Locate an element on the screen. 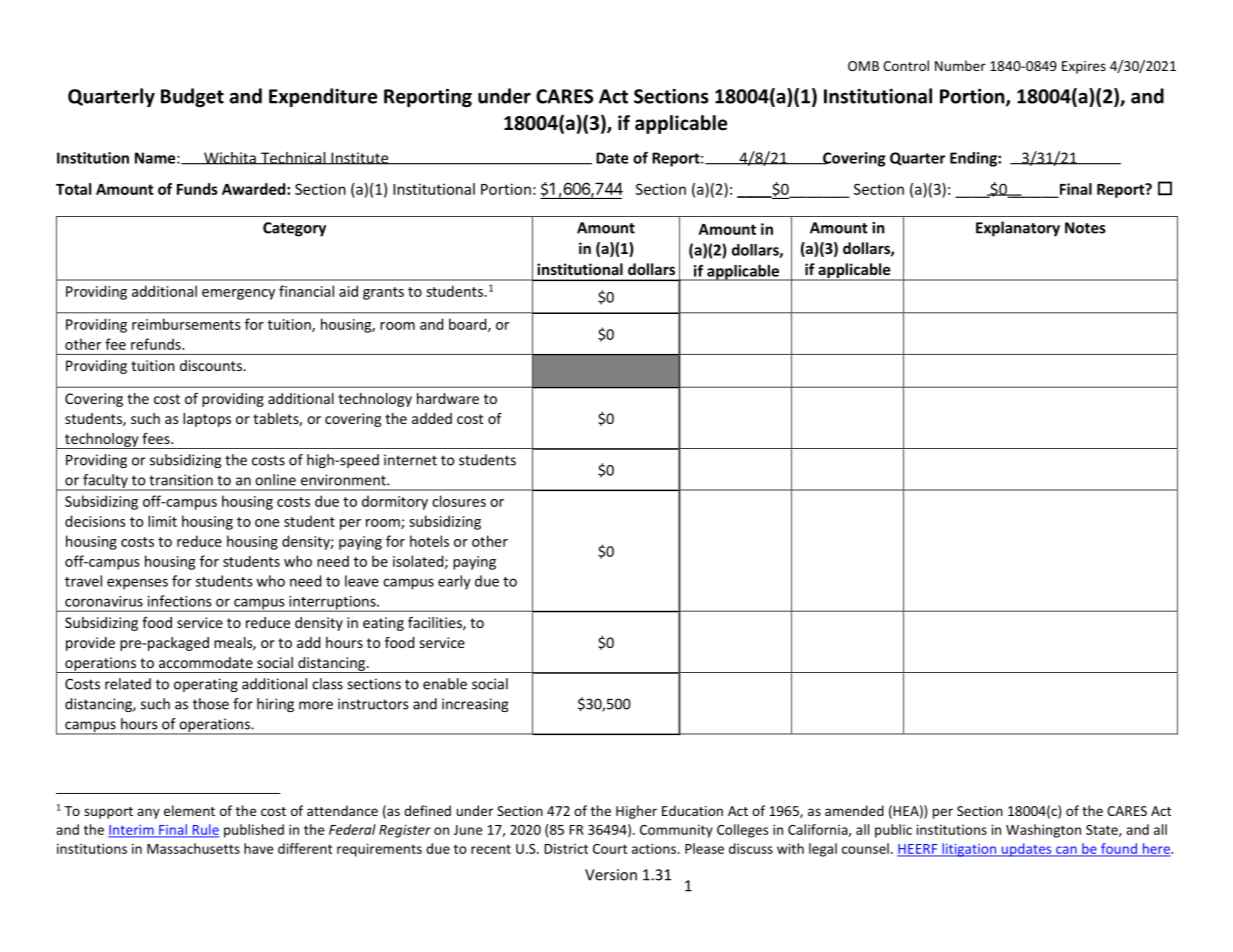 This screenshot has width=1233, height=952. Court is located at coordinates (610, 849).
